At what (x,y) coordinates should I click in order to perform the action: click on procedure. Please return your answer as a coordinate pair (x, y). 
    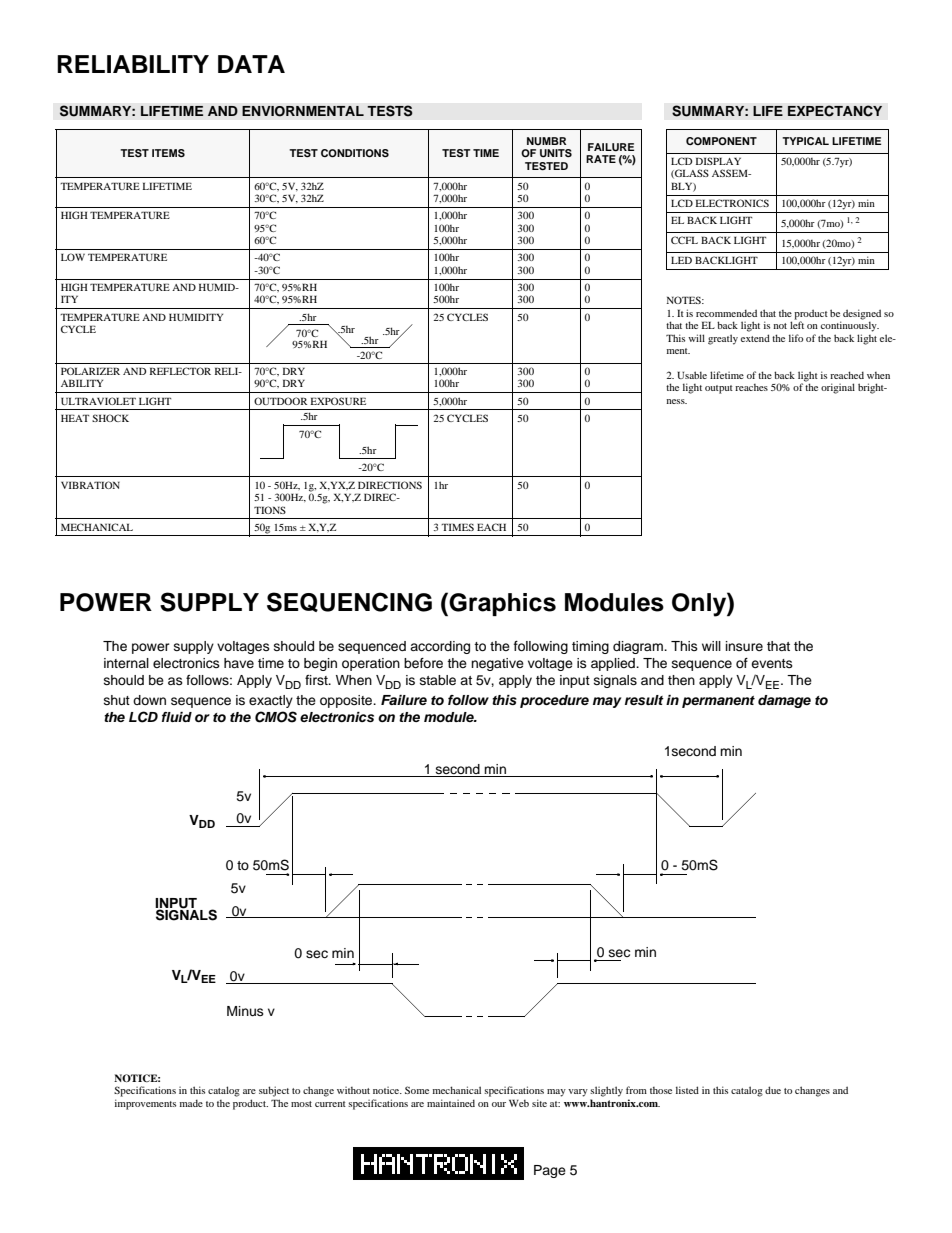
    Looking at the image, I should click on (554, 701).
